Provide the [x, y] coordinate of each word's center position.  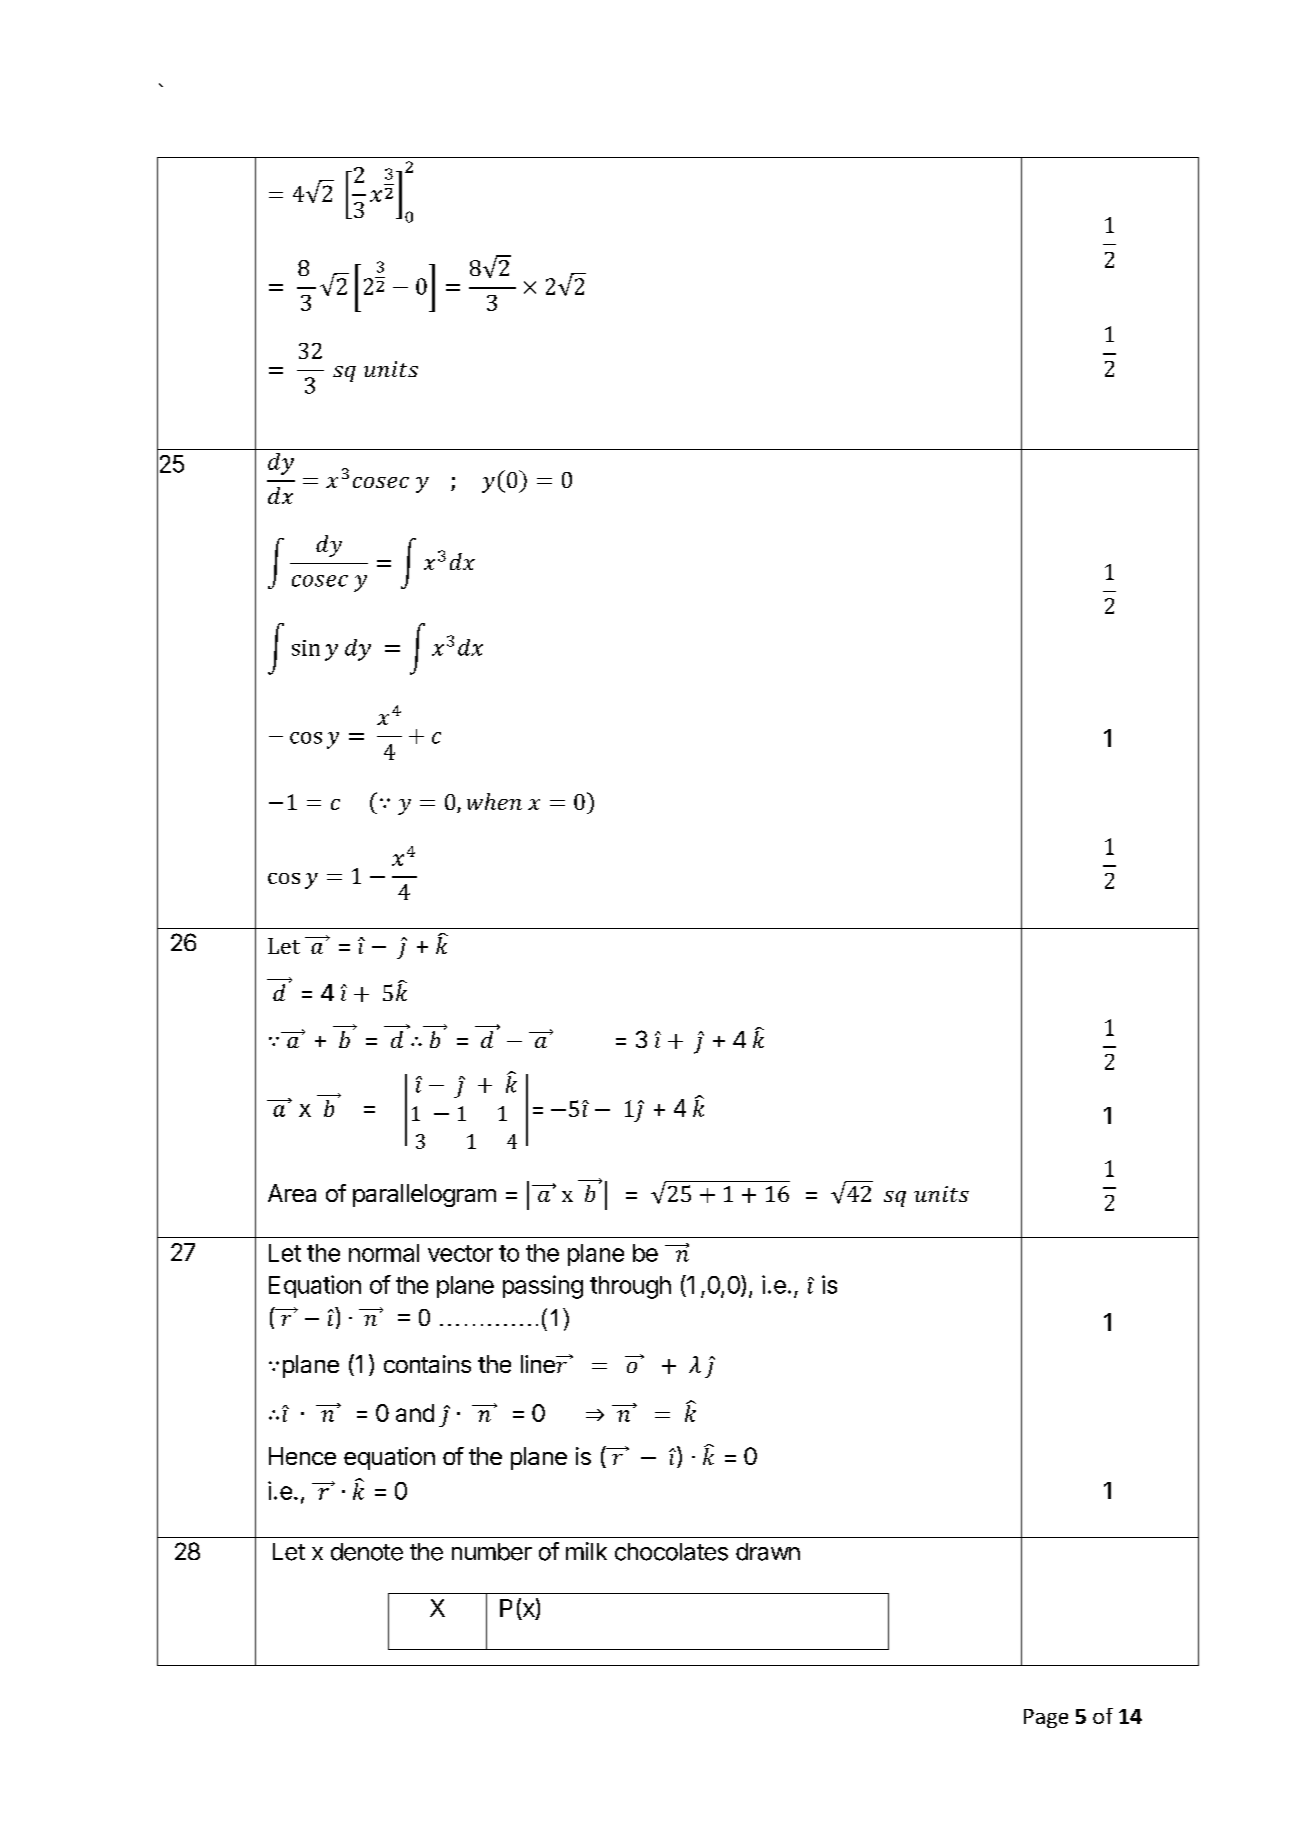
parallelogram [424, 1195]
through [630, 1287]
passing [543, 1287]
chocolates [671, 1552]
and [415, 1413]
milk [586, 1551]
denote [367, 1552]
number [492, 1552]
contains [427, 1364]
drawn [768, 1552]
